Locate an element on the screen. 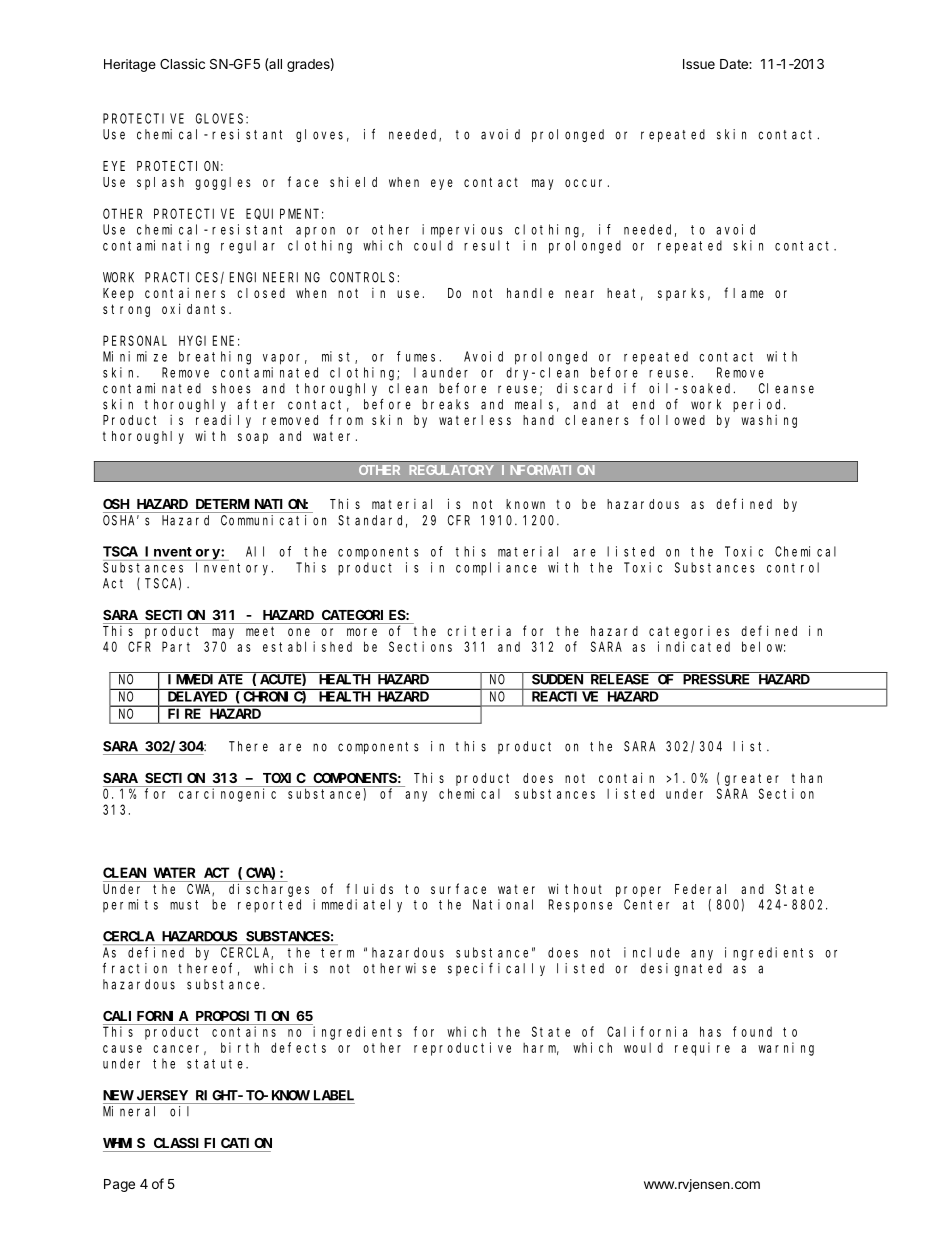 This screenshot has height=1233, width=952. PRESSURE is located at coordinates (716, 679).
